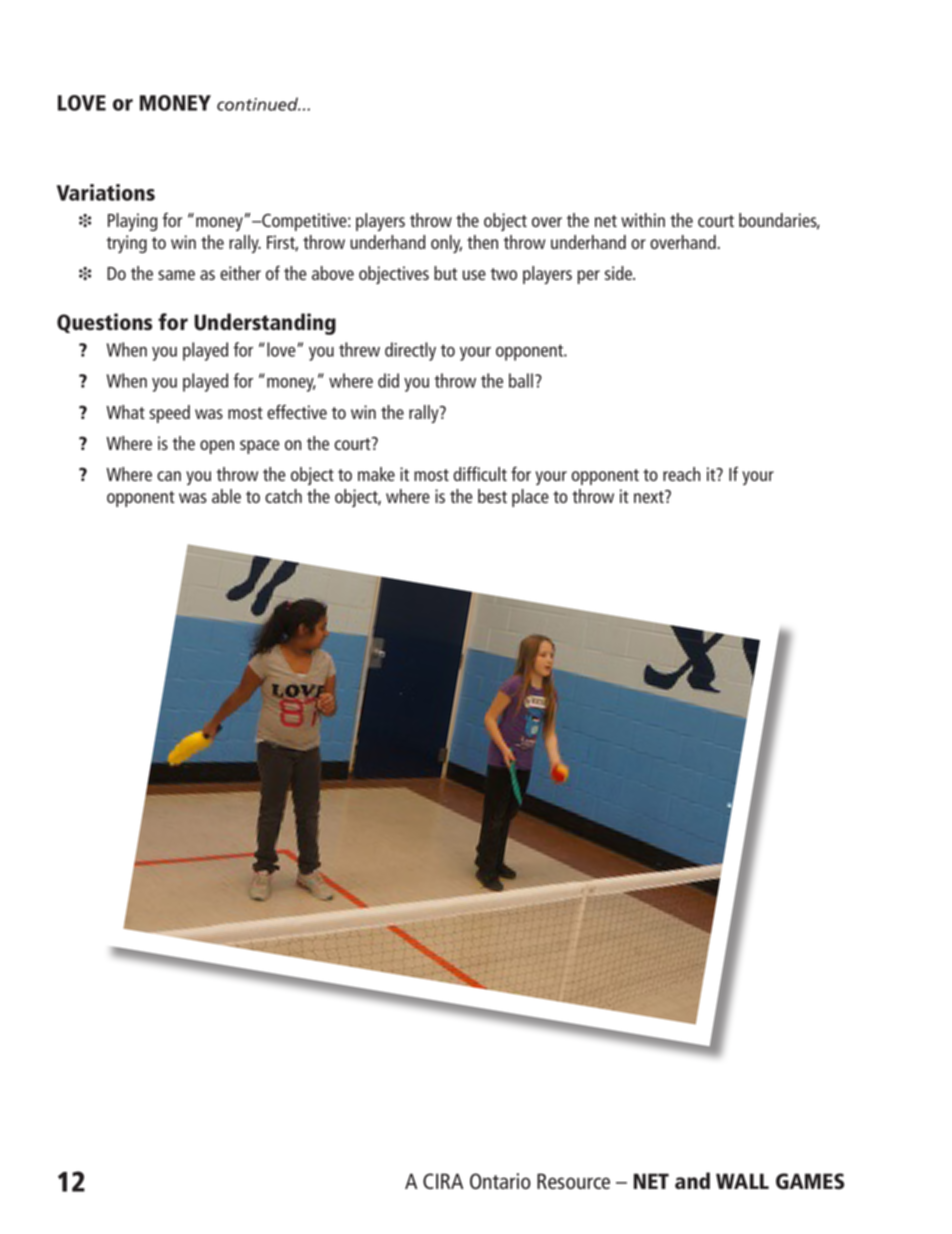  I want to click on then, so click(482, 242).
